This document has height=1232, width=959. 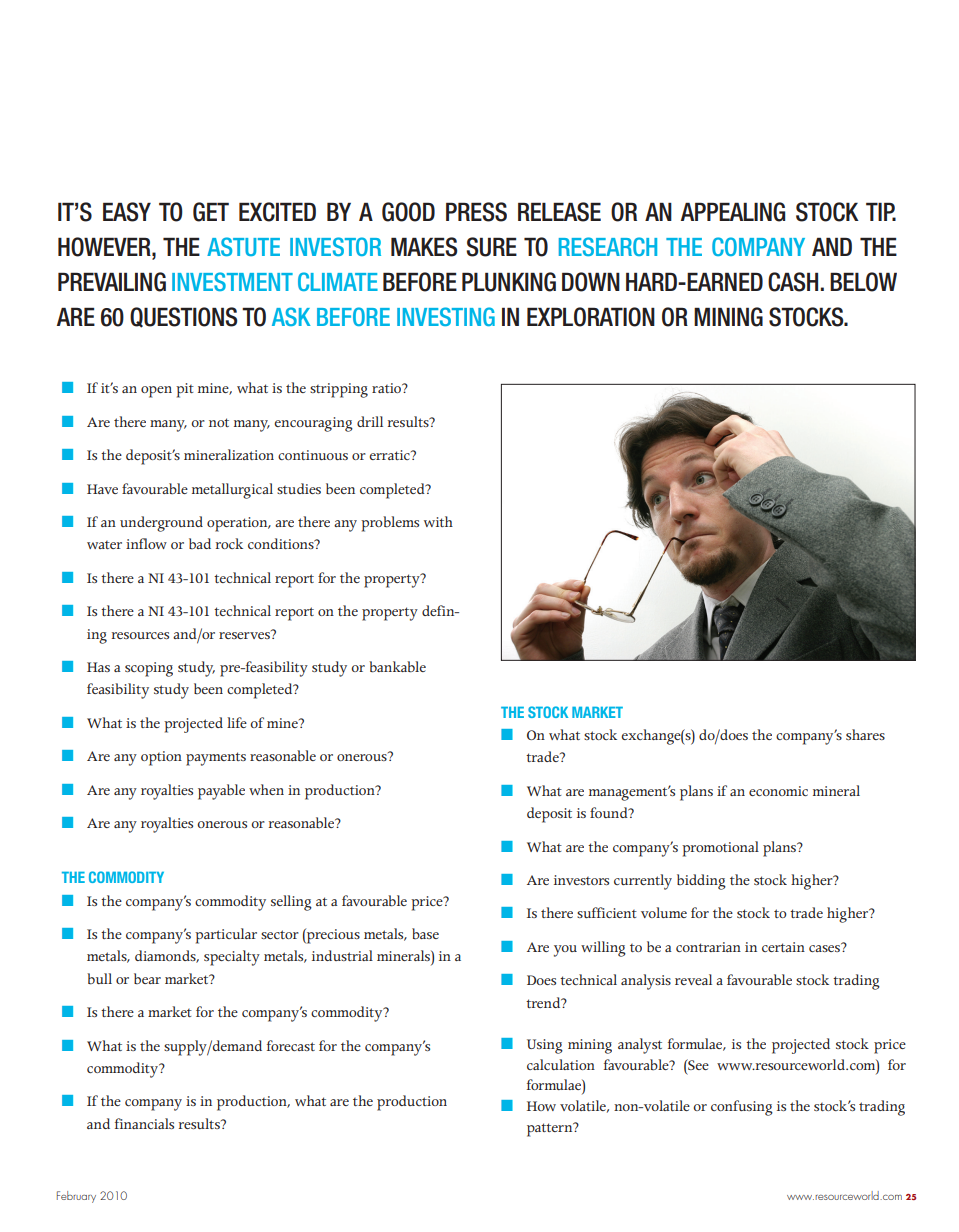 I want to click on SURE, so click(x=491, y=247).
